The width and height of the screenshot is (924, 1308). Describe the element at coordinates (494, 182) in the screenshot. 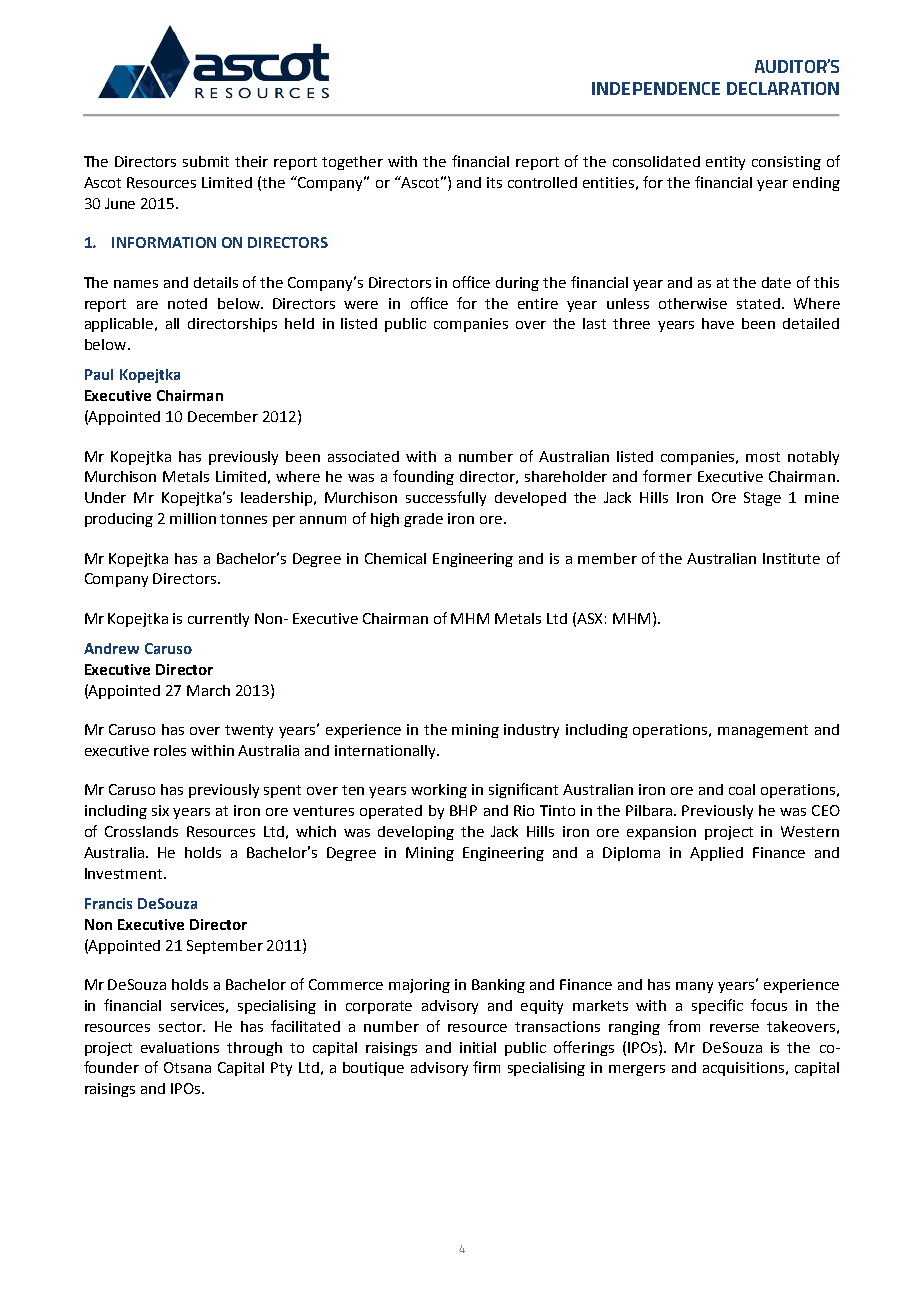

I see `its` at that location.
